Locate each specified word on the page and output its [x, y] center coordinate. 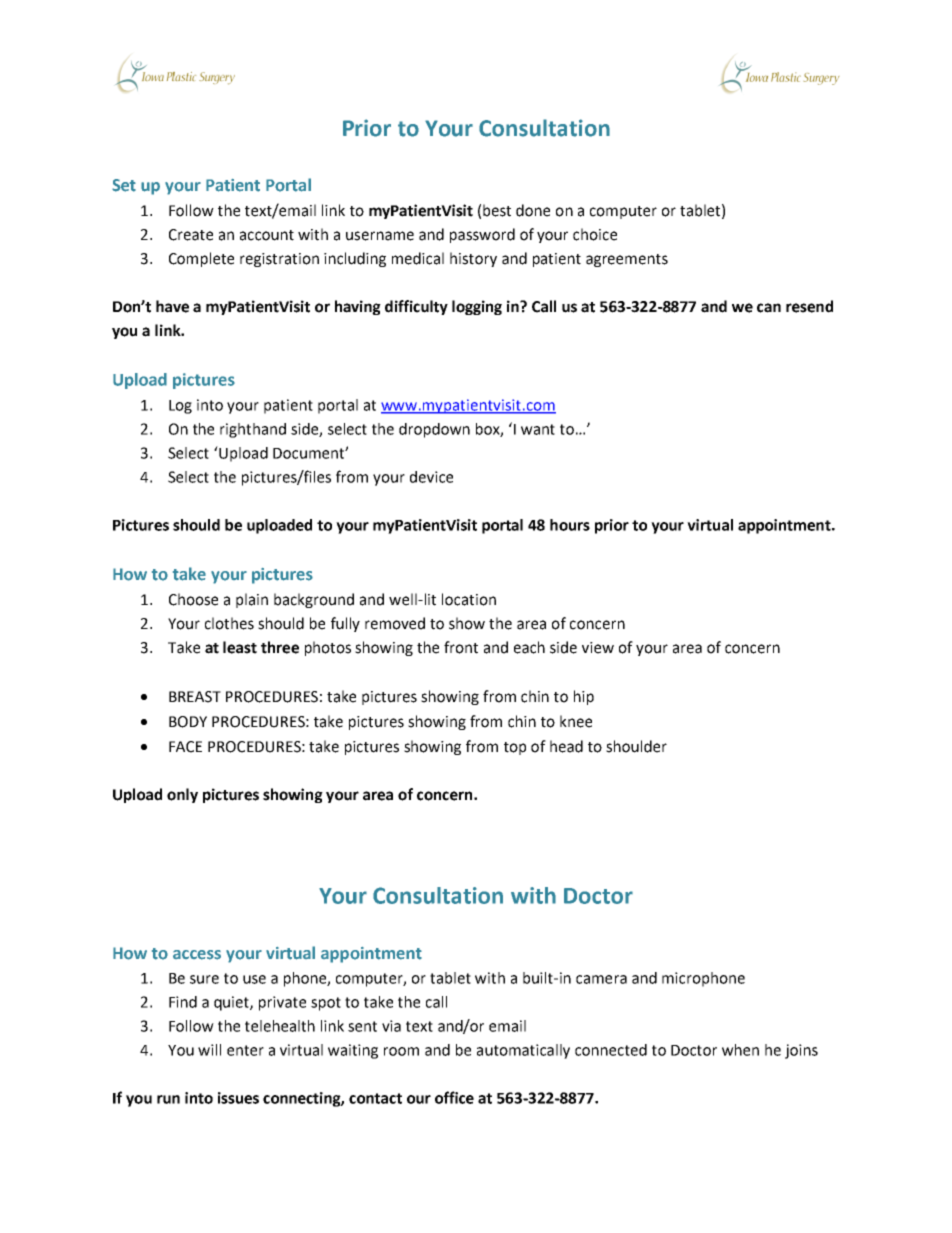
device [431, 477]
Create [191, 235]
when [740, 1050]
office [454, 1097]
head [566, 746]
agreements [627, 260]
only [182, 795]
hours [570, 525]
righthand [253, 430]
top [515, 748]
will [209, 1050]
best [497, 210]
